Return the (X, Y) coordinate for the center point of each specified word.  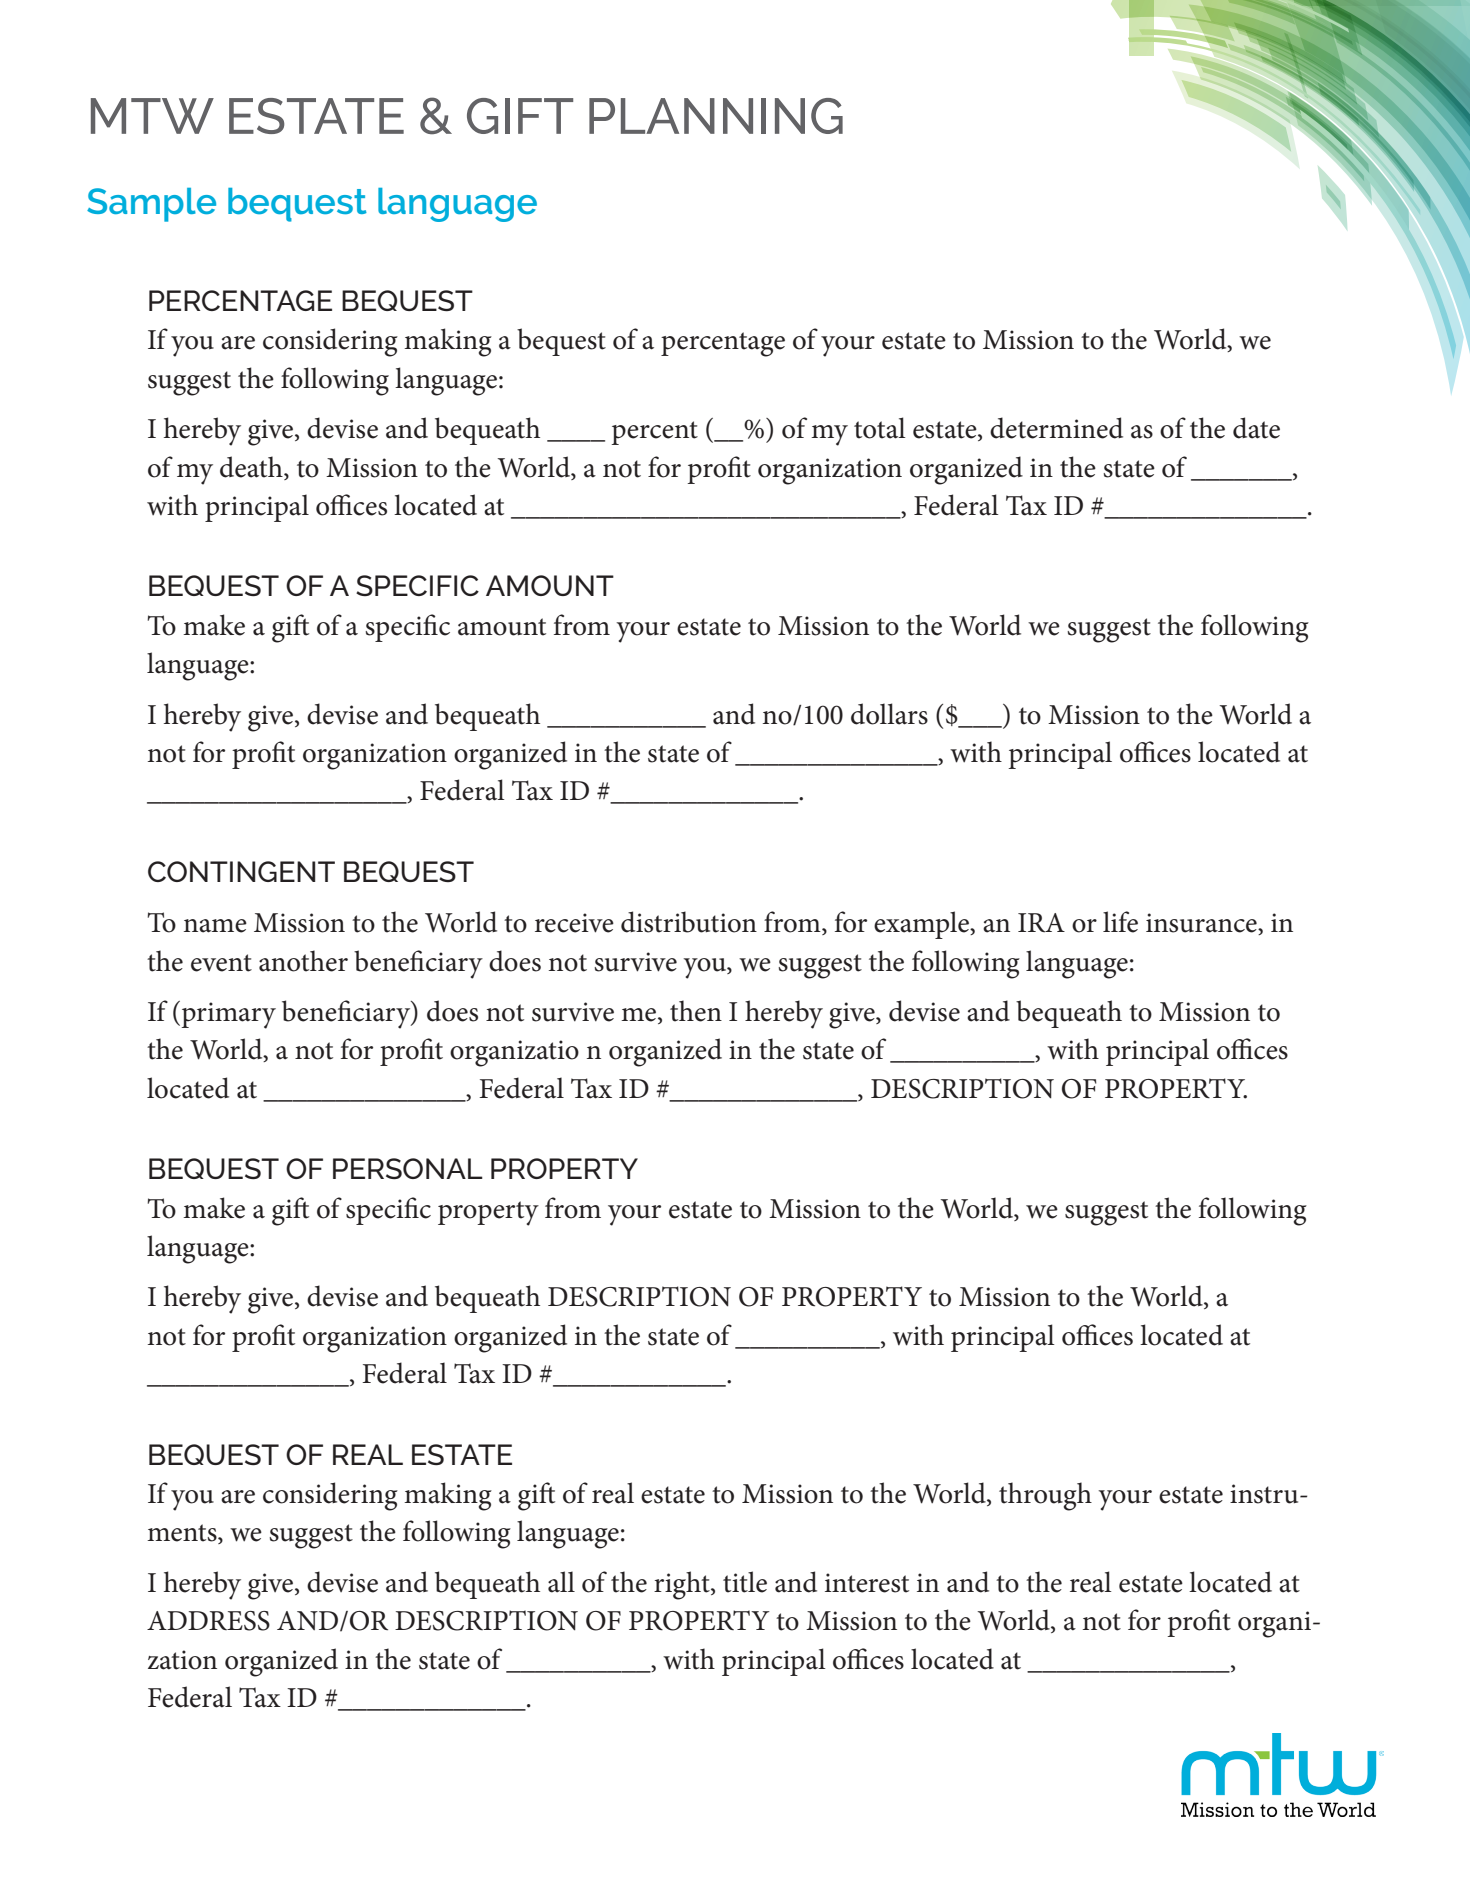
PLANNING (716, 116)
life (1120, 922)
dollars (889, 714)
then (696, 1011)
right (683, 1585)
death (252, 467)
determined (1056, 428)
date (1256, 428)
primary (227, 1015)
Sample (151, 205)
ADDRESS (208, 1621)
